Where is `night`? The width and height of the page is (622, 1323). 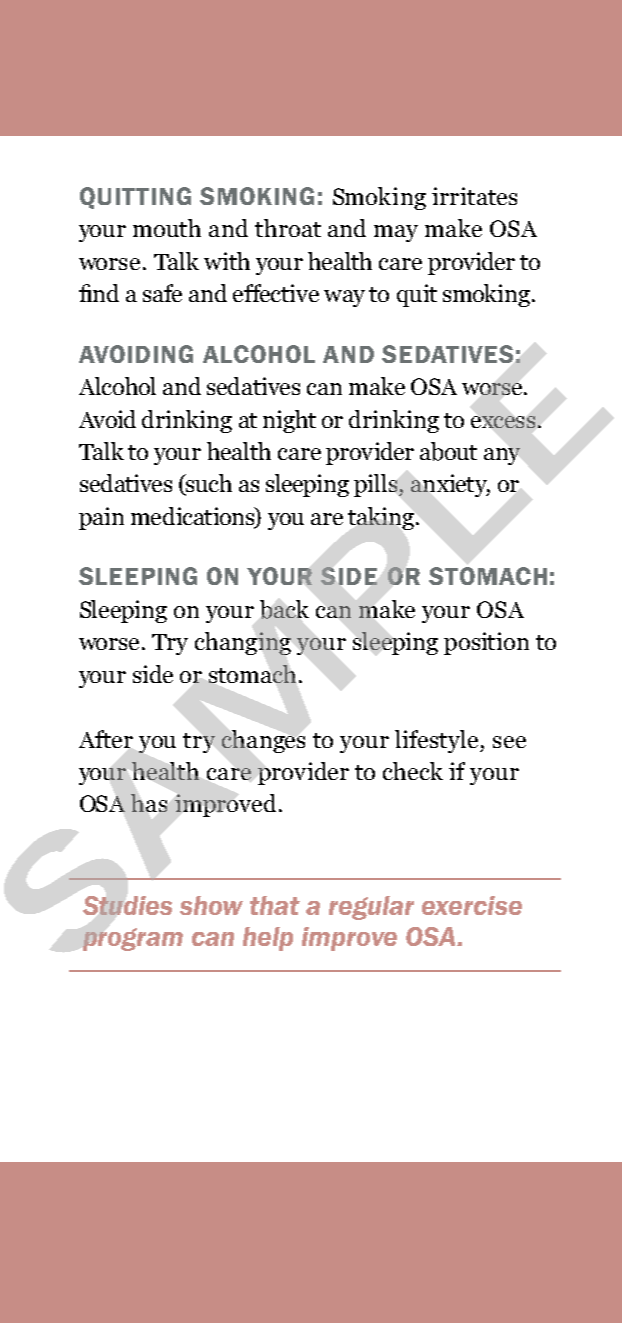 night is located at coordinates (289, 421).
